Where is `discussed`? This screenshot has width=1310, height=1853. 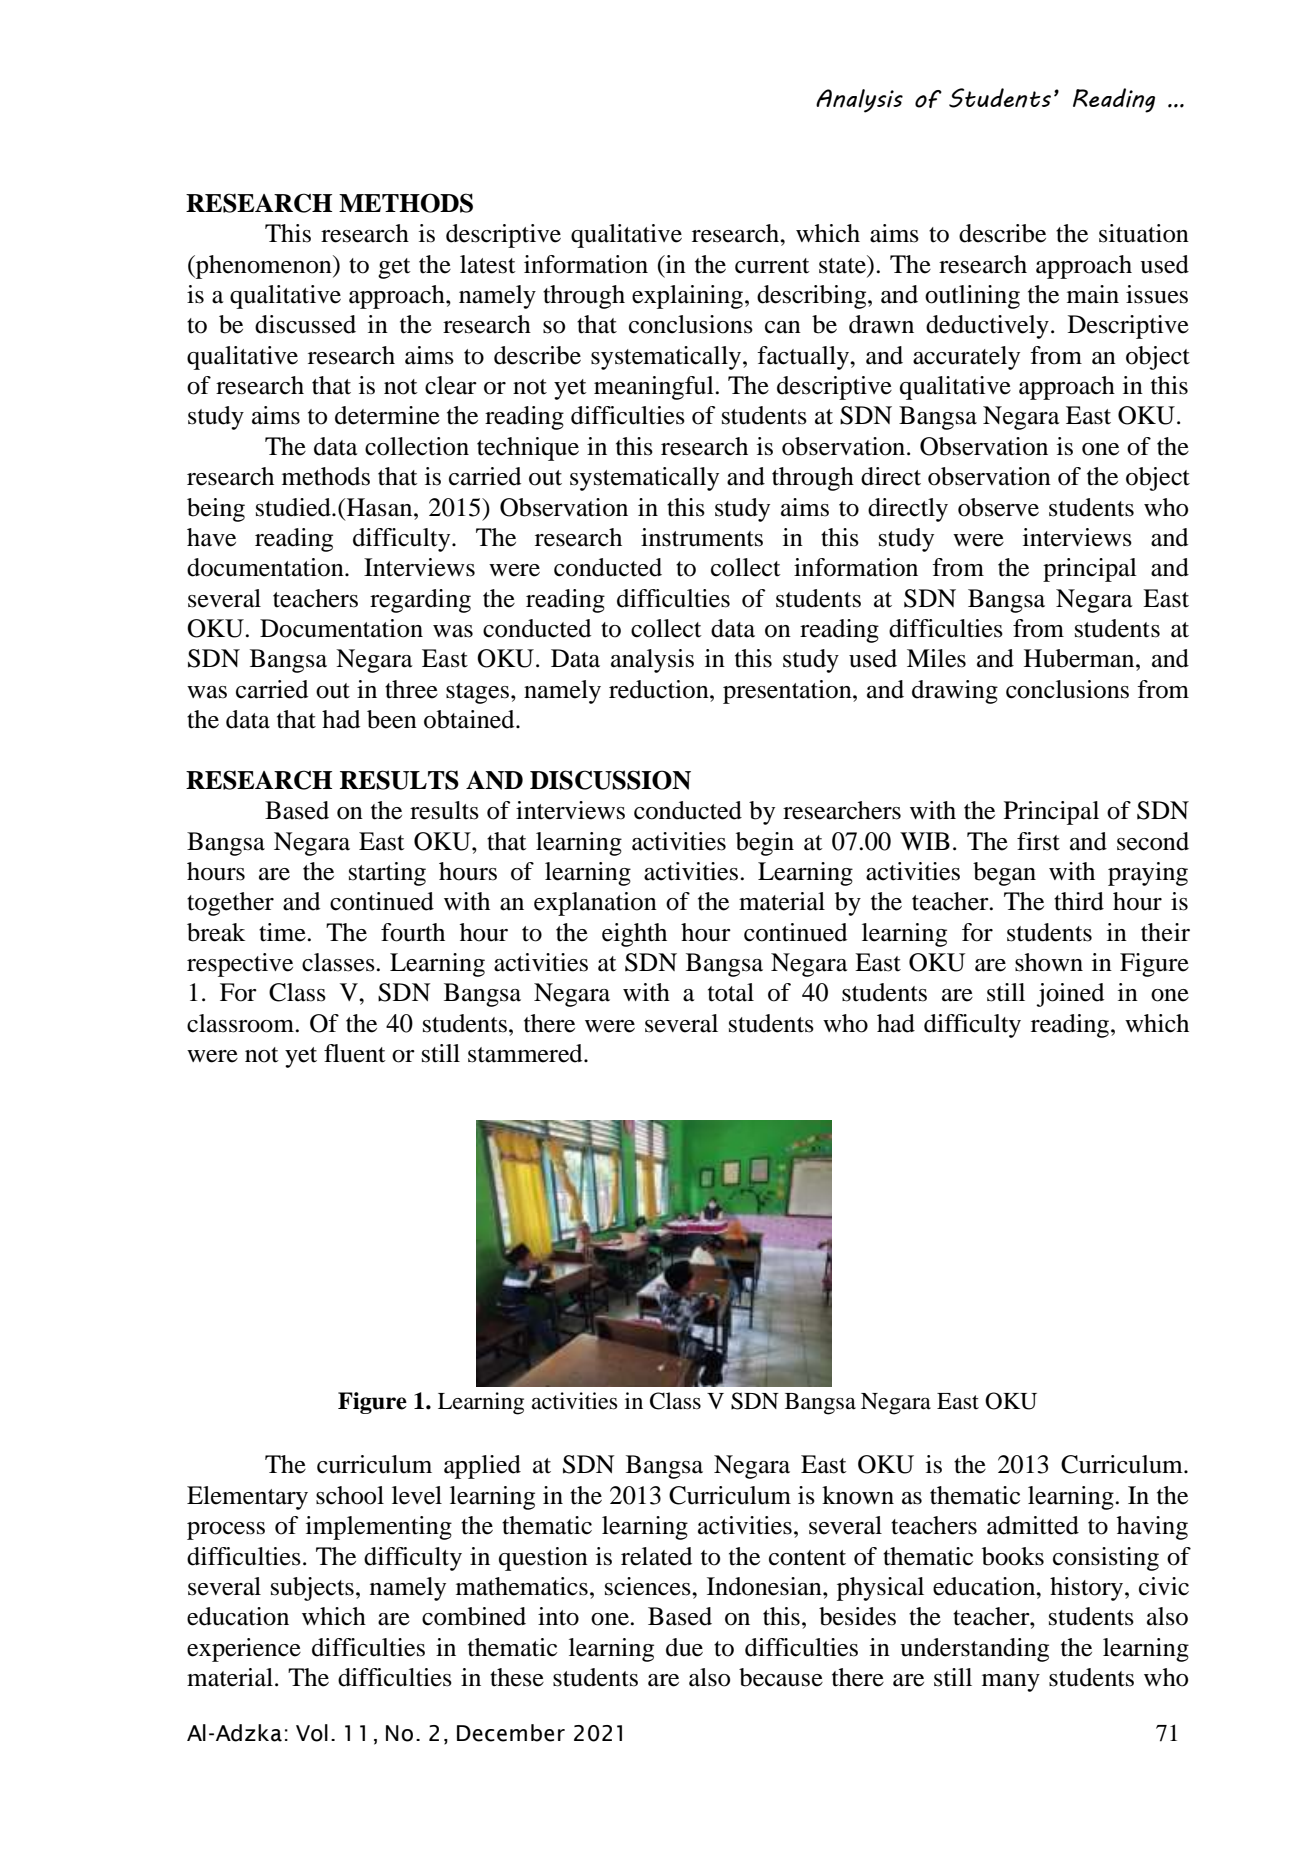 discussed is located at coordinates (305, 324).
